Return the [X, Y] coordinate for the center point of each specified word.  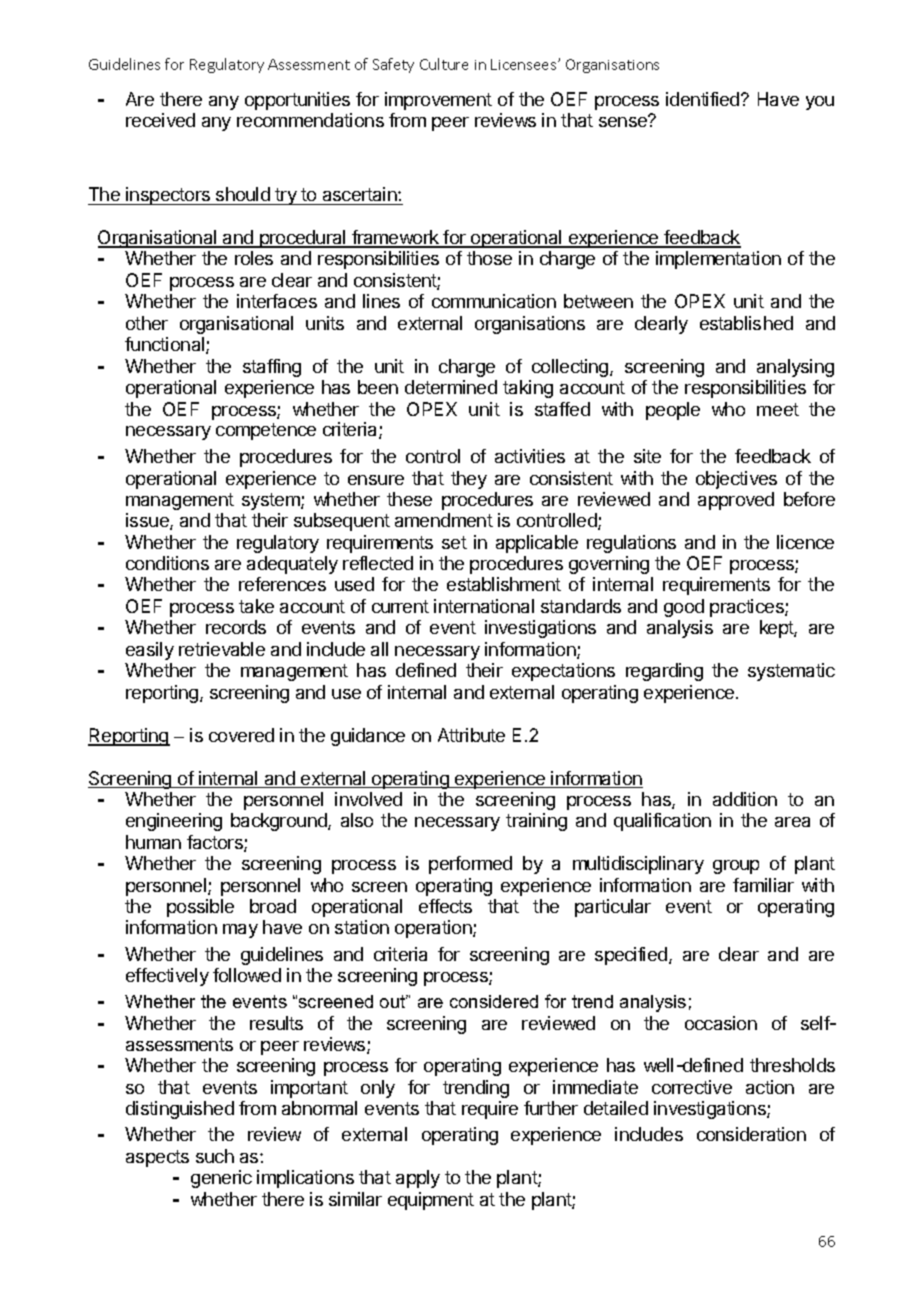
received [160, 120]
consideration [751, 1134]
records [236, 627]
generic [221, 1179]
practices [748, 608]
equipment [431, 1201]
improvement [438, 101]
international [484, 606]
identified [702, 99]
